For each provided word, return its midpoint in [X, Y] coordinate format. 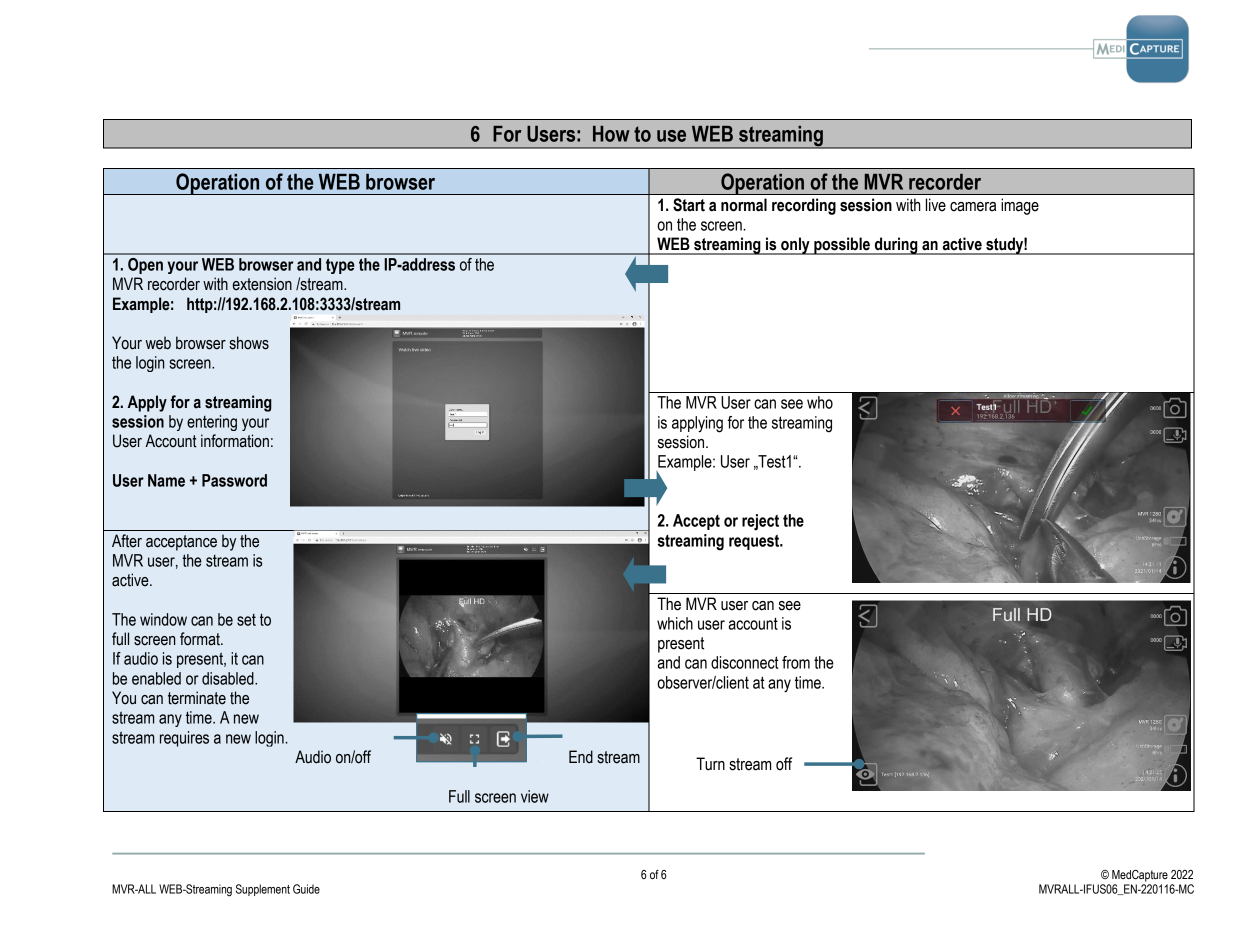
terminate [197, 698]
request [755, 542]
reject [760, 522]
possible [842, 246]
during [896, 246]
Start [689, 205]
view [535, 796]
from [796, 662]
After [127, 541]
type [340, 266]
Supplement [263, 890]
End [581, 757]
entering [212, 423]
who [820, 402]
